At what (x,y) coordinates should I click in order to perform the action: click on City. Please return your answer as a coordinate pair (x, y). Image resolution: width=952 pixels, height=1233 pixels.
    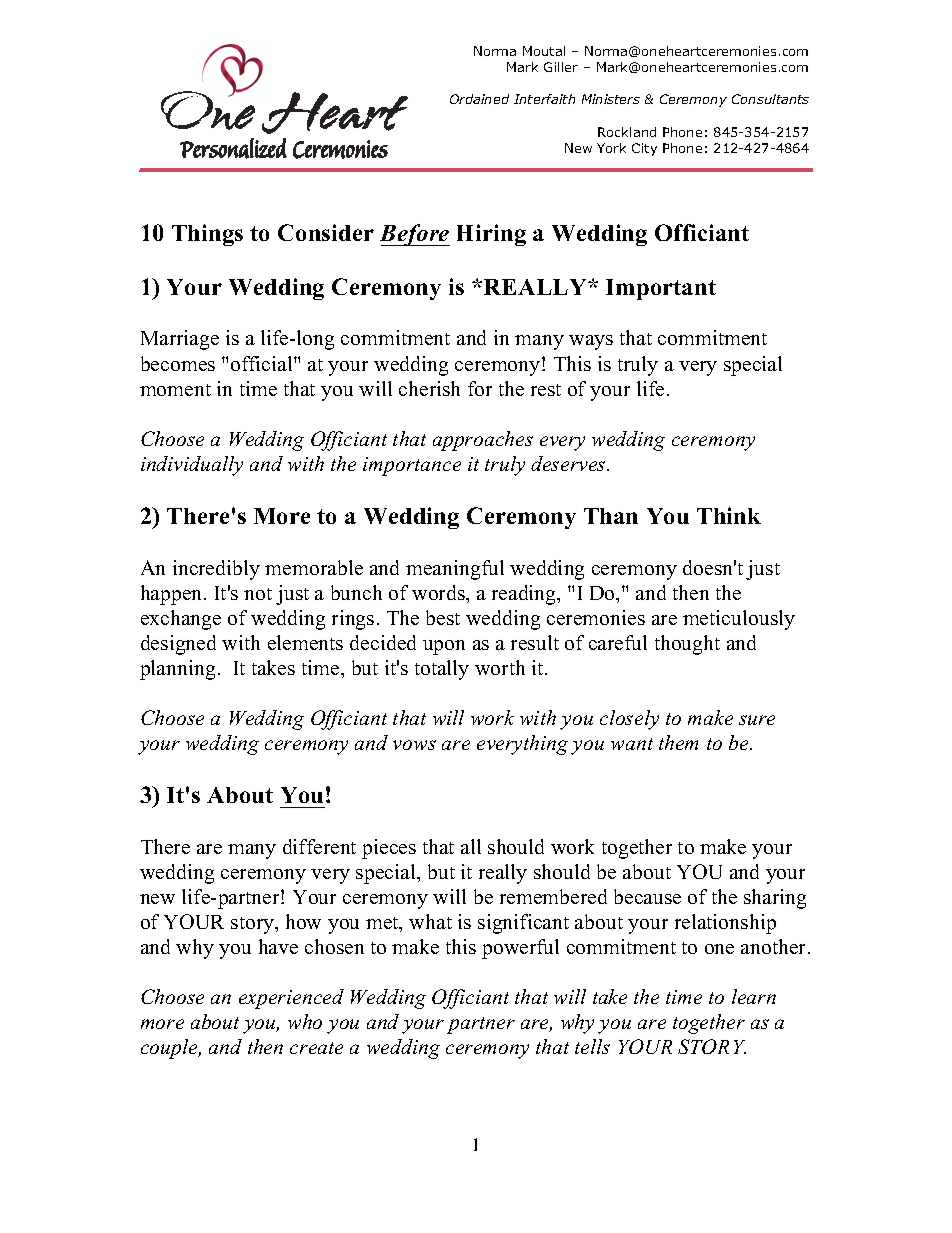
    Looking at the image, I should click on (644, 149).
